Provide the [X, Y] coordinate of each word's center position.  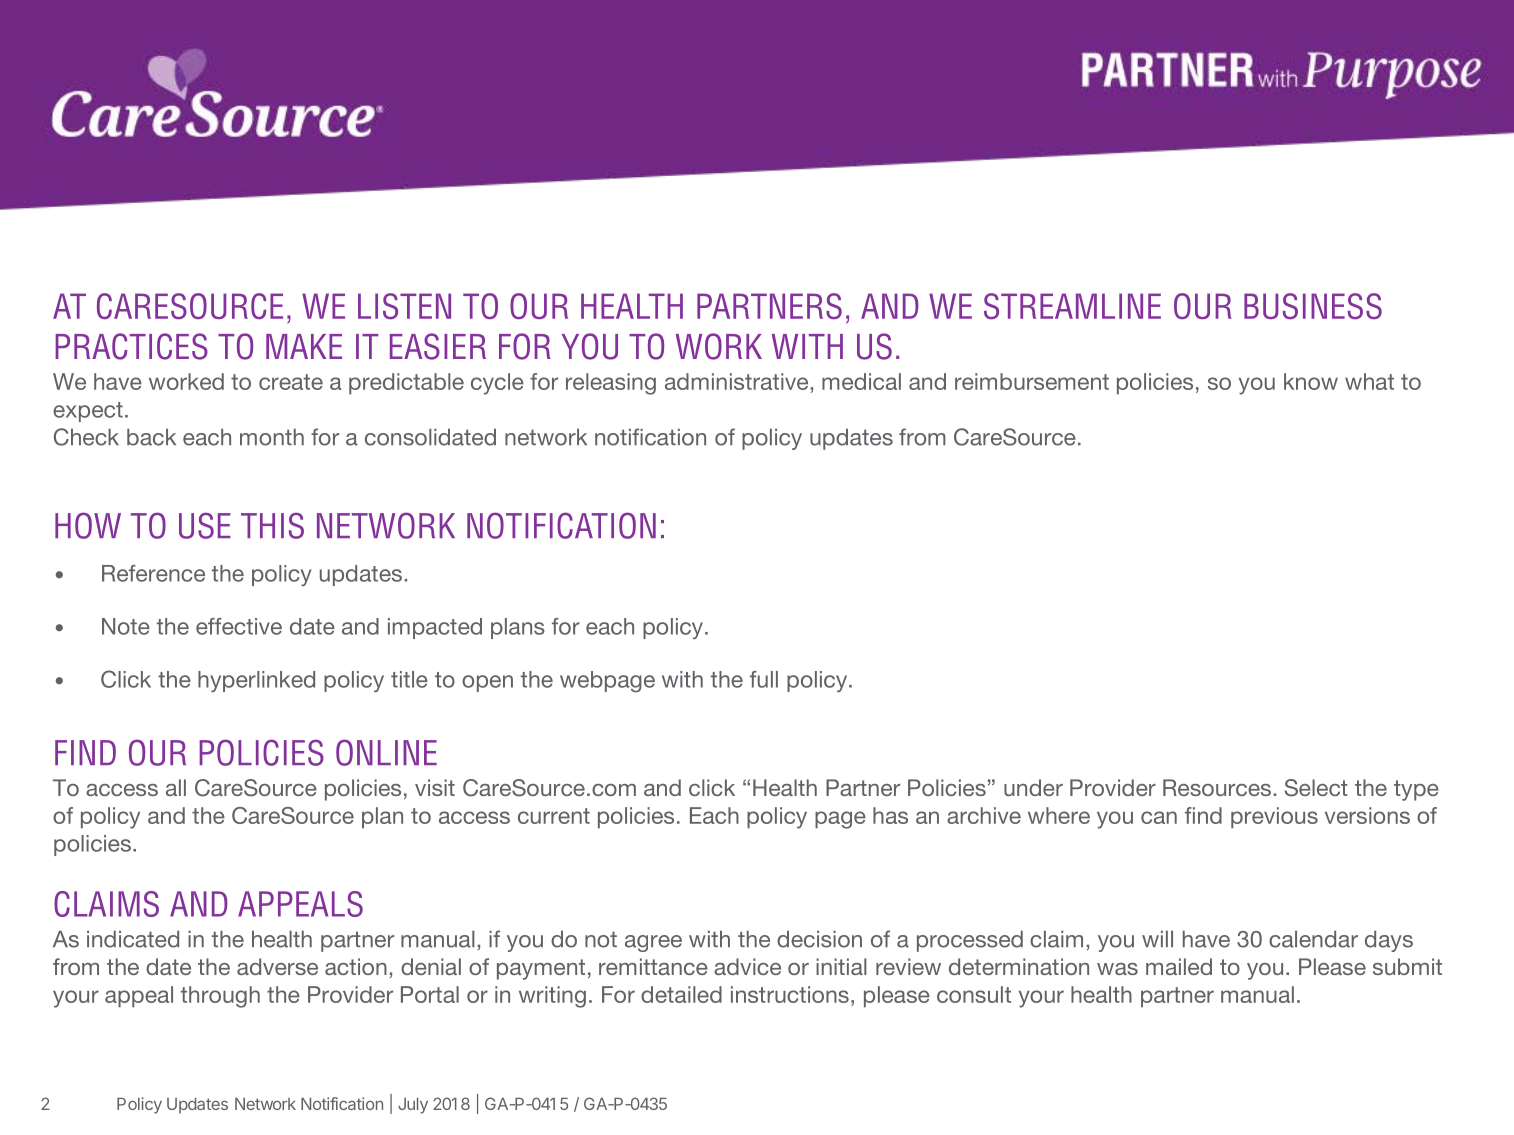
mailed [1179, 966]
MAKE [304, 346]
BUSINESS [1313, 306]
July [413, 1106]
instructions [790, 994]
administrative [738, 381]
